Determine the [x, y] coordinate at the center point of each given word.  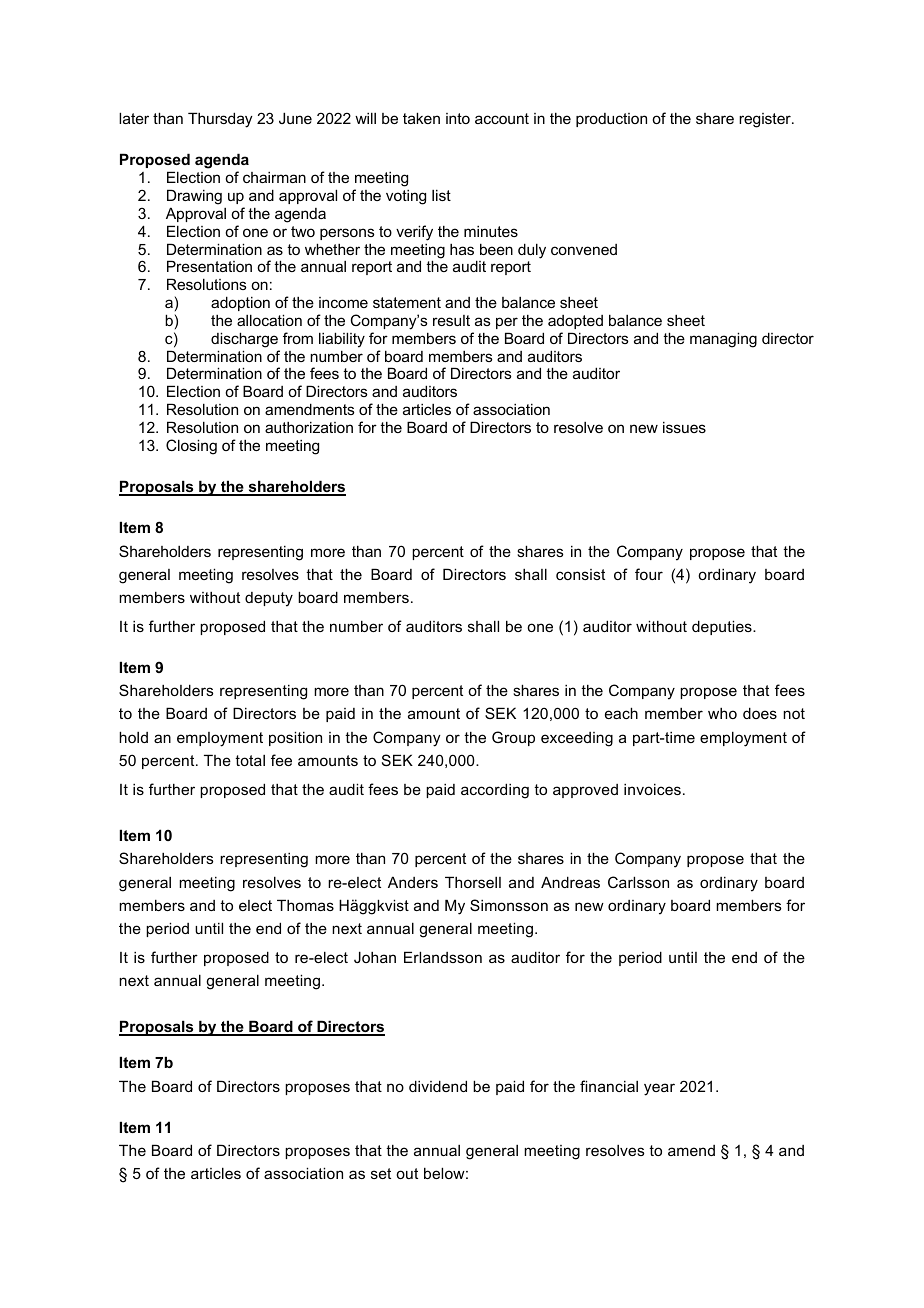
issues [684, 427]
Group [513, 738]
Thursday [220, 120]
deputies [723, 627]
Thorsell [473, 882]
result [451, 320]
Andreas [570, 882]
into [458, 118]
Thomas [305, 905]
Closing [191, 447]
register [766, 120]
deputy [269, 599]
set [381, 1173]
